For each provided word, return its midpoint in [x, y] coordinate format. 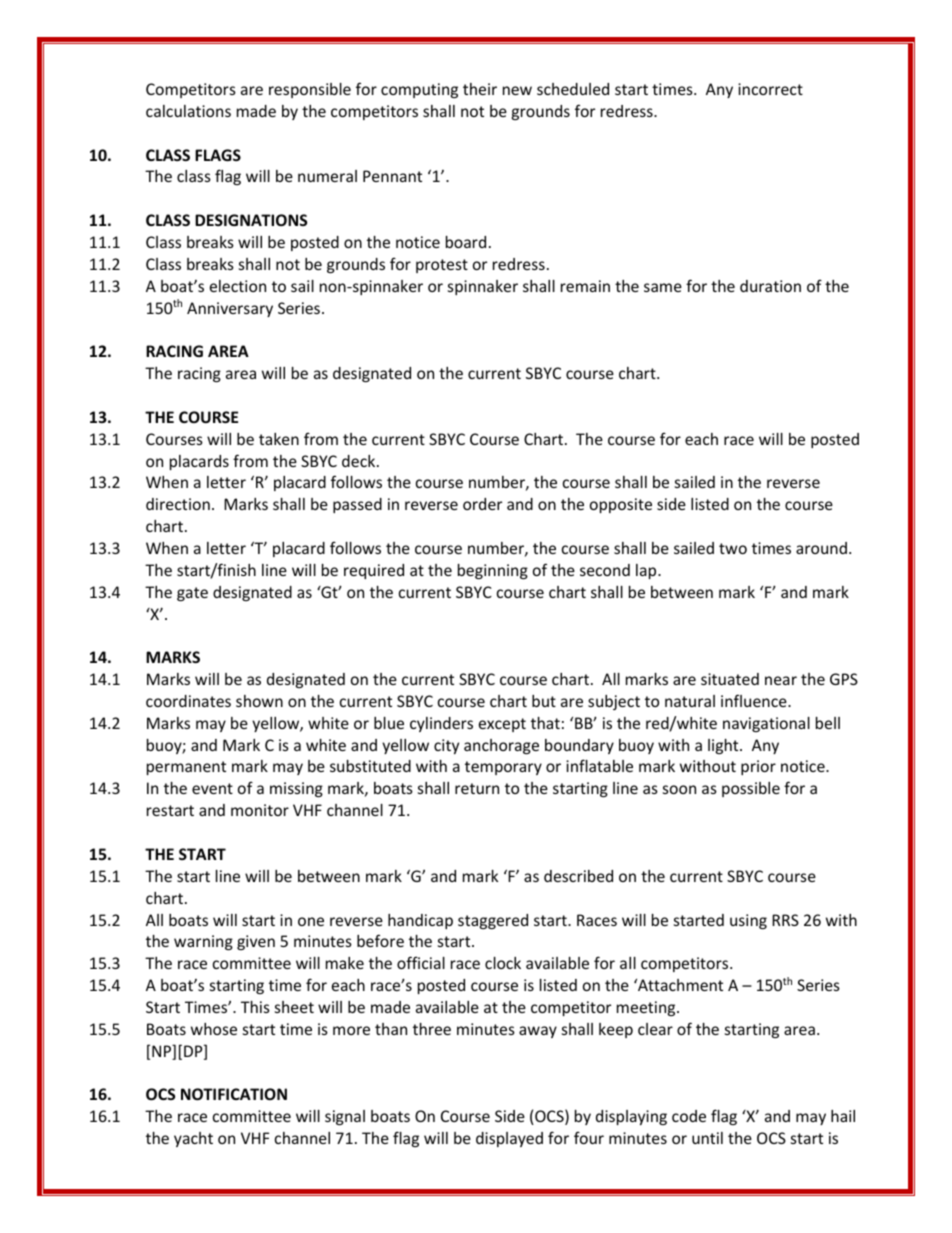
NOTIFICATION [234, 1094]
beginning [493, 571]
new [517, 90]
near [781, 680]
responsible [310, 90]
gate [192, 594]
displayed [509, 1139]
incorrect [770, 89]
